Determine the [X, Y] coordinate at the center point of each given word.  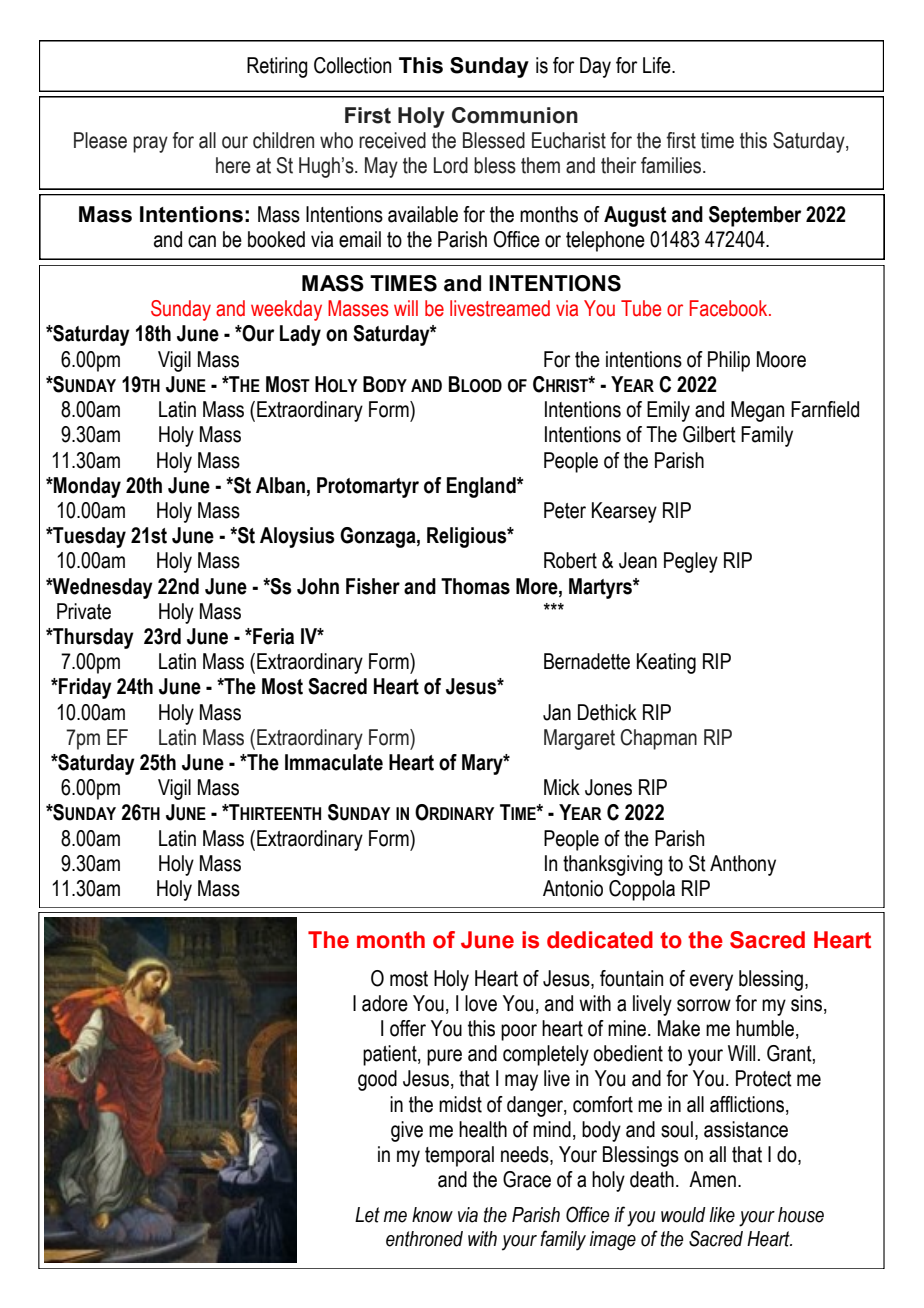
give [407, 1131]
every [711, 982]
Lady [300, 335]
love [481, 1003]
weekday [286, 310]
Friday [84, 688]
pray [150, 144]
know [432, 1215]
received [392, 140]
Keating [666, 663]
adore [385, 1003]
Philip [729, 361]
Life [658, 65]
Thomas [475, 586]
